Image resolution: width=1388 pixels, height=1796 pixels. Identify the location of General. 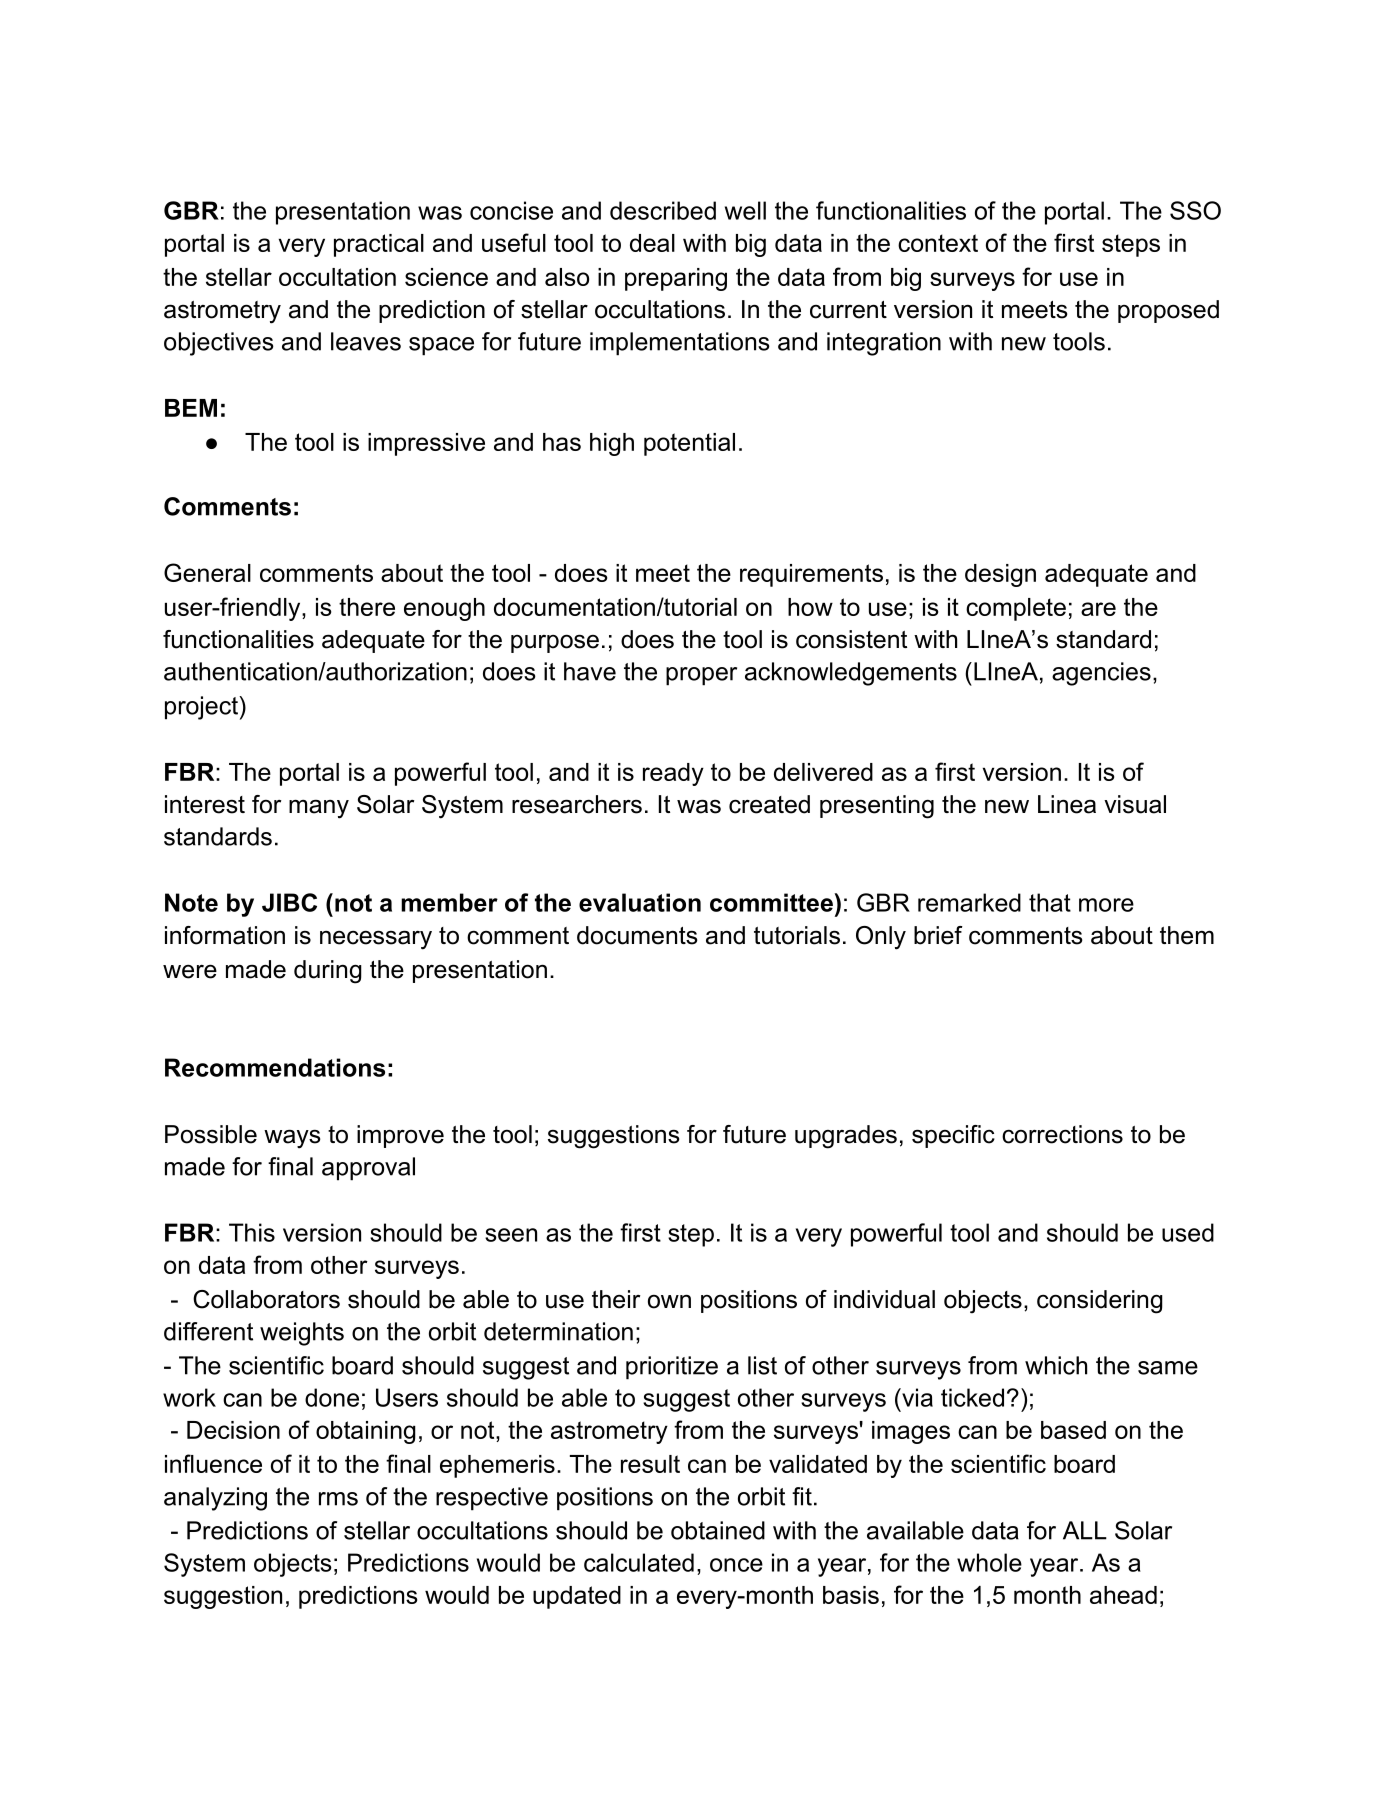
(207, 572).
